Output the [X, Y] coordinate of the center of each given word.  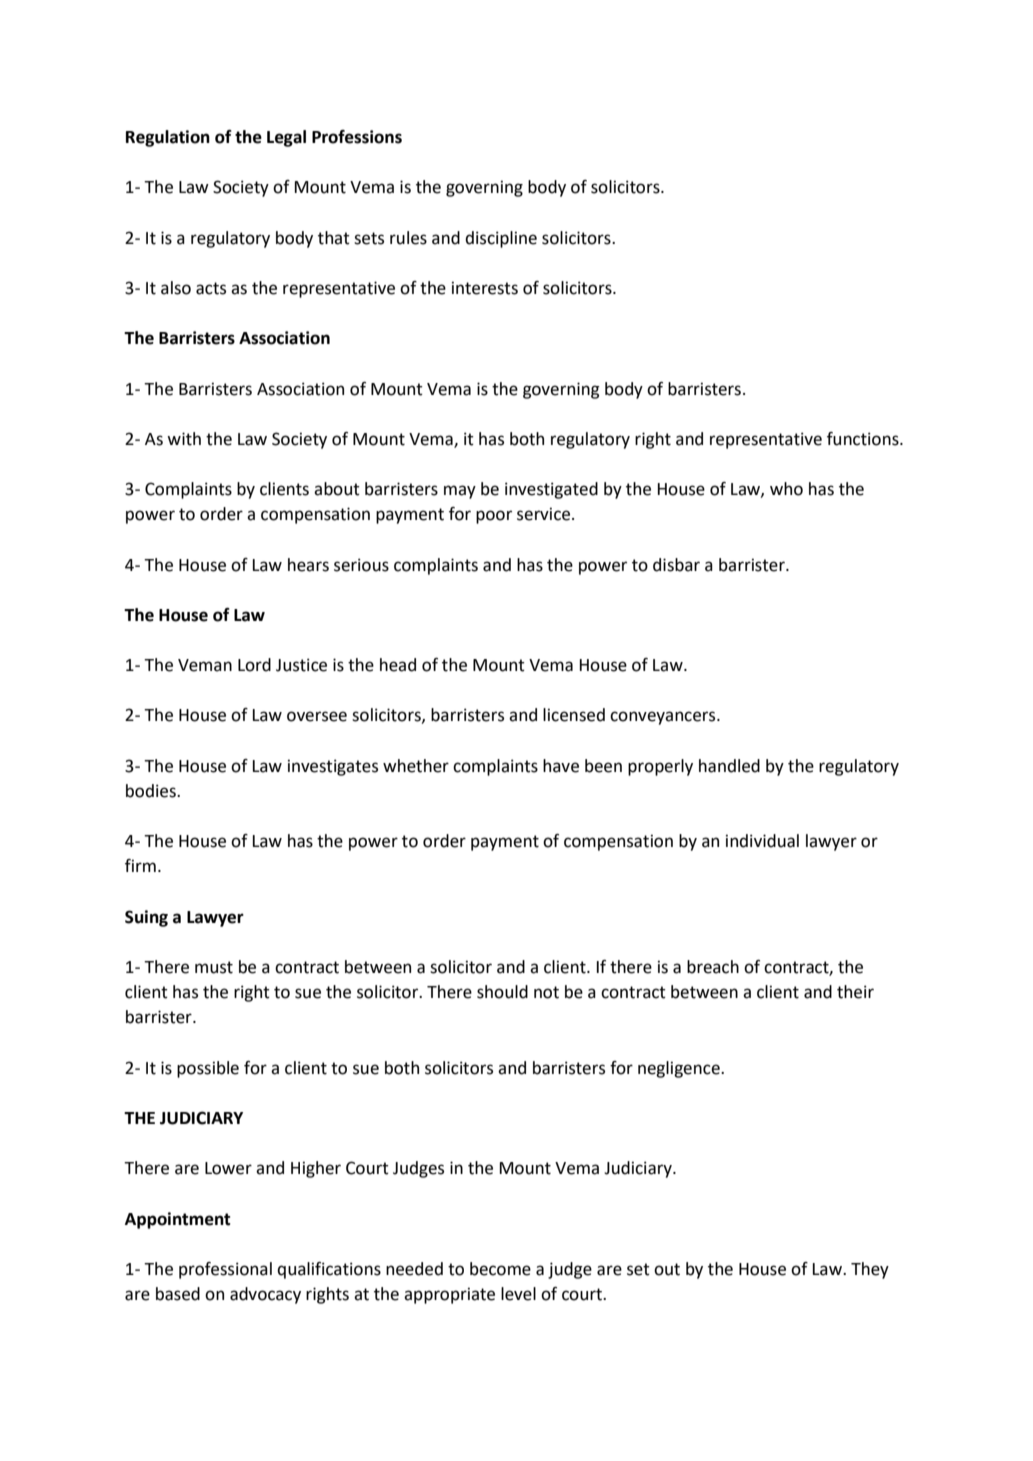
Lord [254, 665]
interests [485, 288]
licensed [574, 715]
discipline [501, 239]
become [500, 1269]
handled [729, 766]
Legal [286, 138]
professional [225, 1270]
